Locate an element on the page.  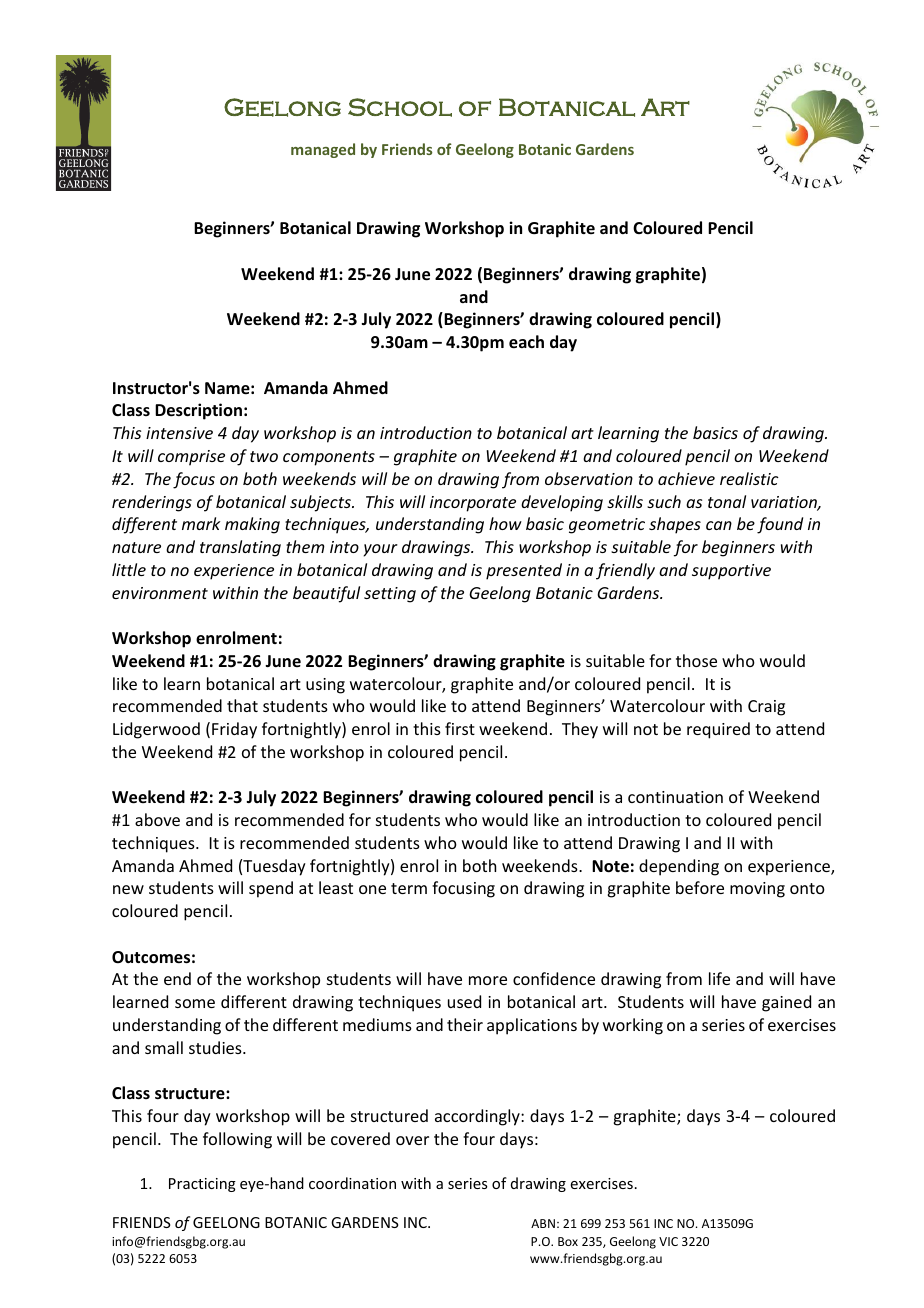
above is located at coordinates (157, 819).
